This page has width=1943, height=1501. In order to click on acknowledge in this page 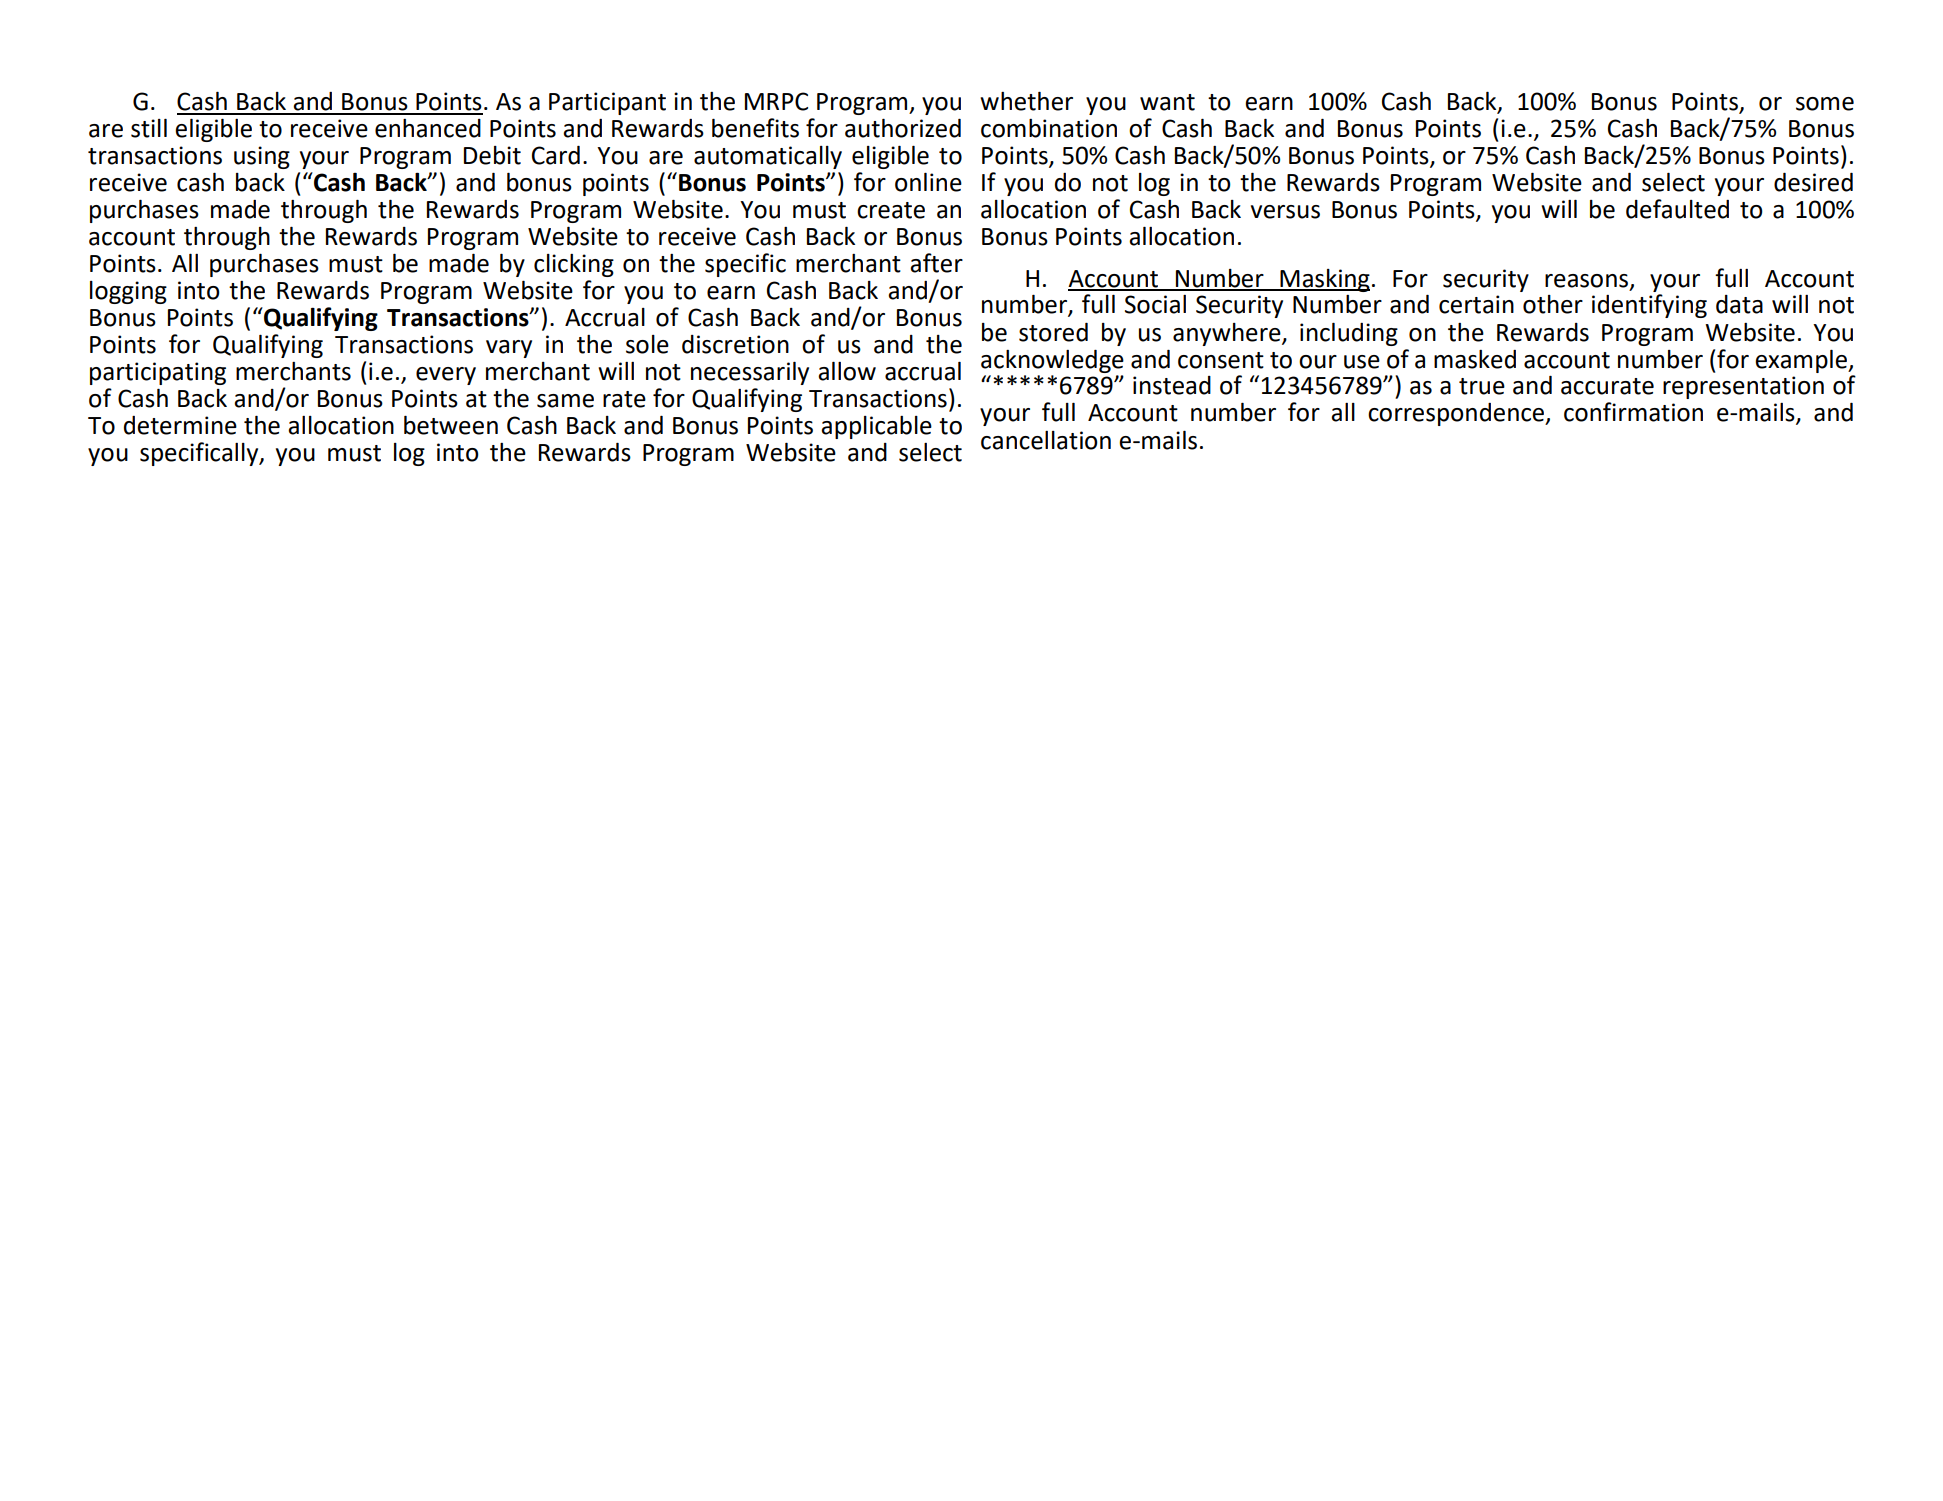, I will do `click(1052, 361)`.
